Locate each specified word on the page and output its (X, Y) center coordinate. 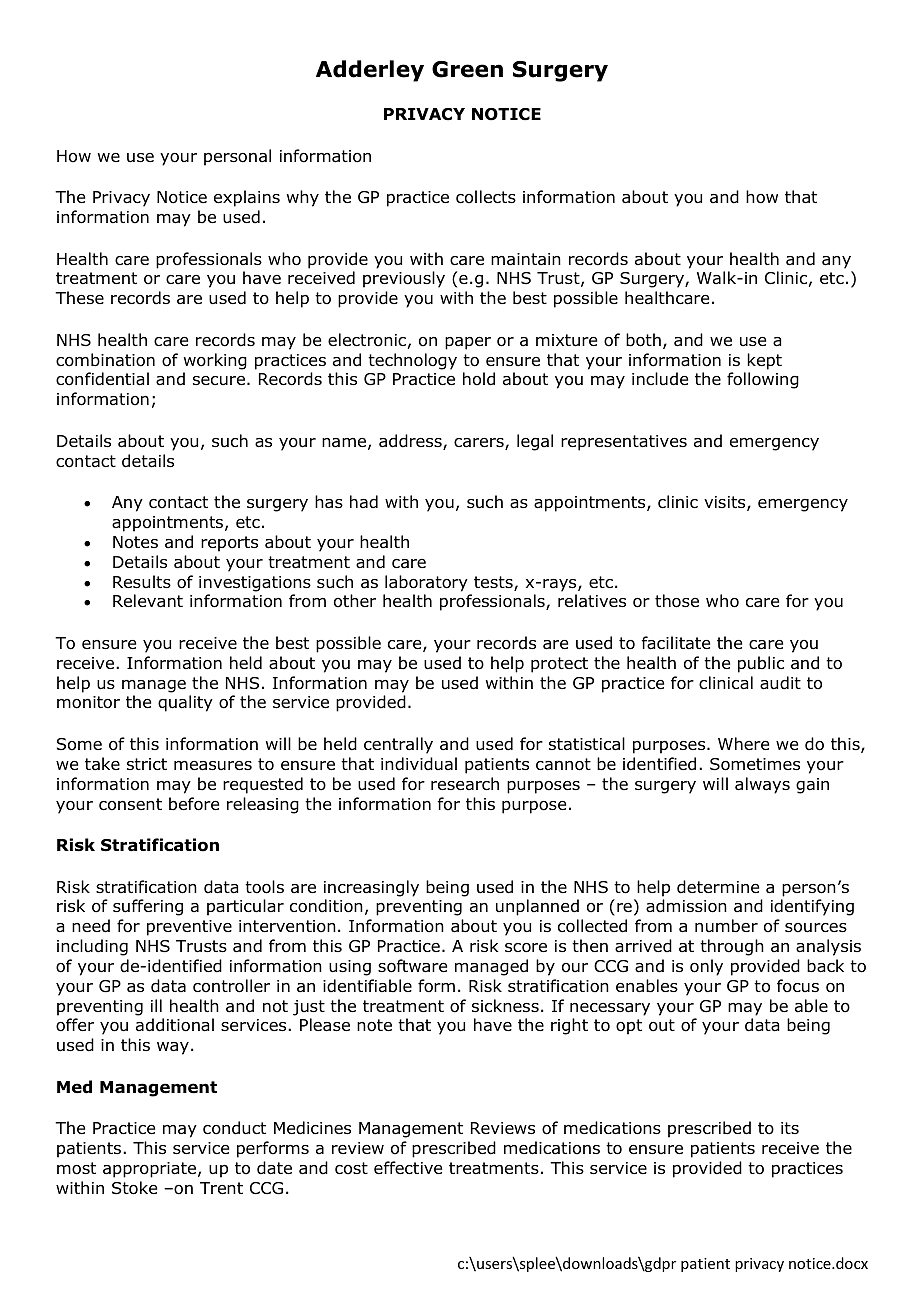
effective (408, 1167)
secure (219, 380)
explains (247, 198)
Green (467, 69)
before (194, 804)
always (762, 785)
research (465, 784)
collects (486, 197)
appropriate (151, 1170)
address (411, 442)
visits (726, 503)
